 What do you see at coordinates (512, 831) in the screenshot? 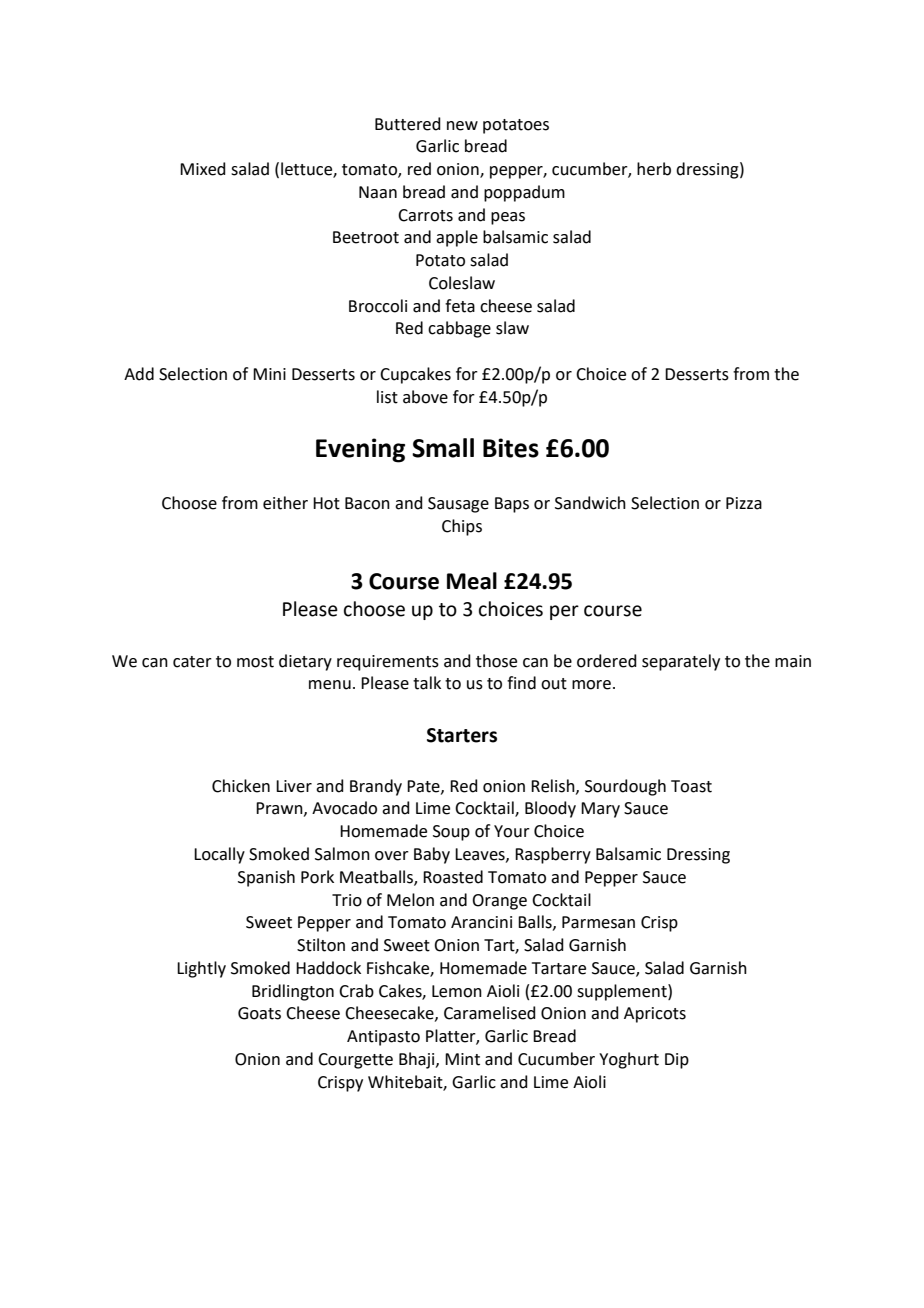
I see `Your` at bounding box center [512, 831].
